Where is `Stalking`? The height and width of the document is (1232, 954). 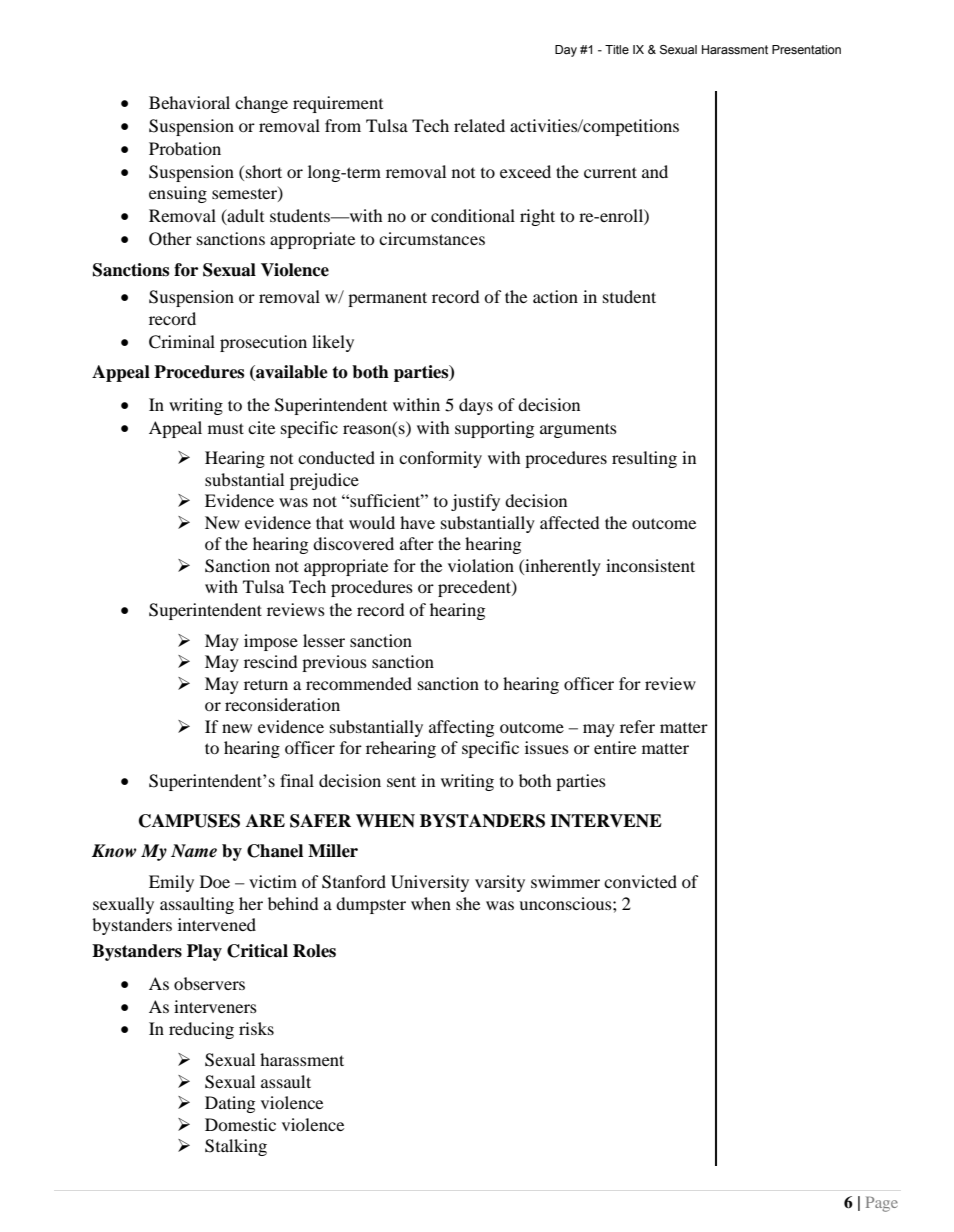
Stalking is located at coordinates (236, 1147).
